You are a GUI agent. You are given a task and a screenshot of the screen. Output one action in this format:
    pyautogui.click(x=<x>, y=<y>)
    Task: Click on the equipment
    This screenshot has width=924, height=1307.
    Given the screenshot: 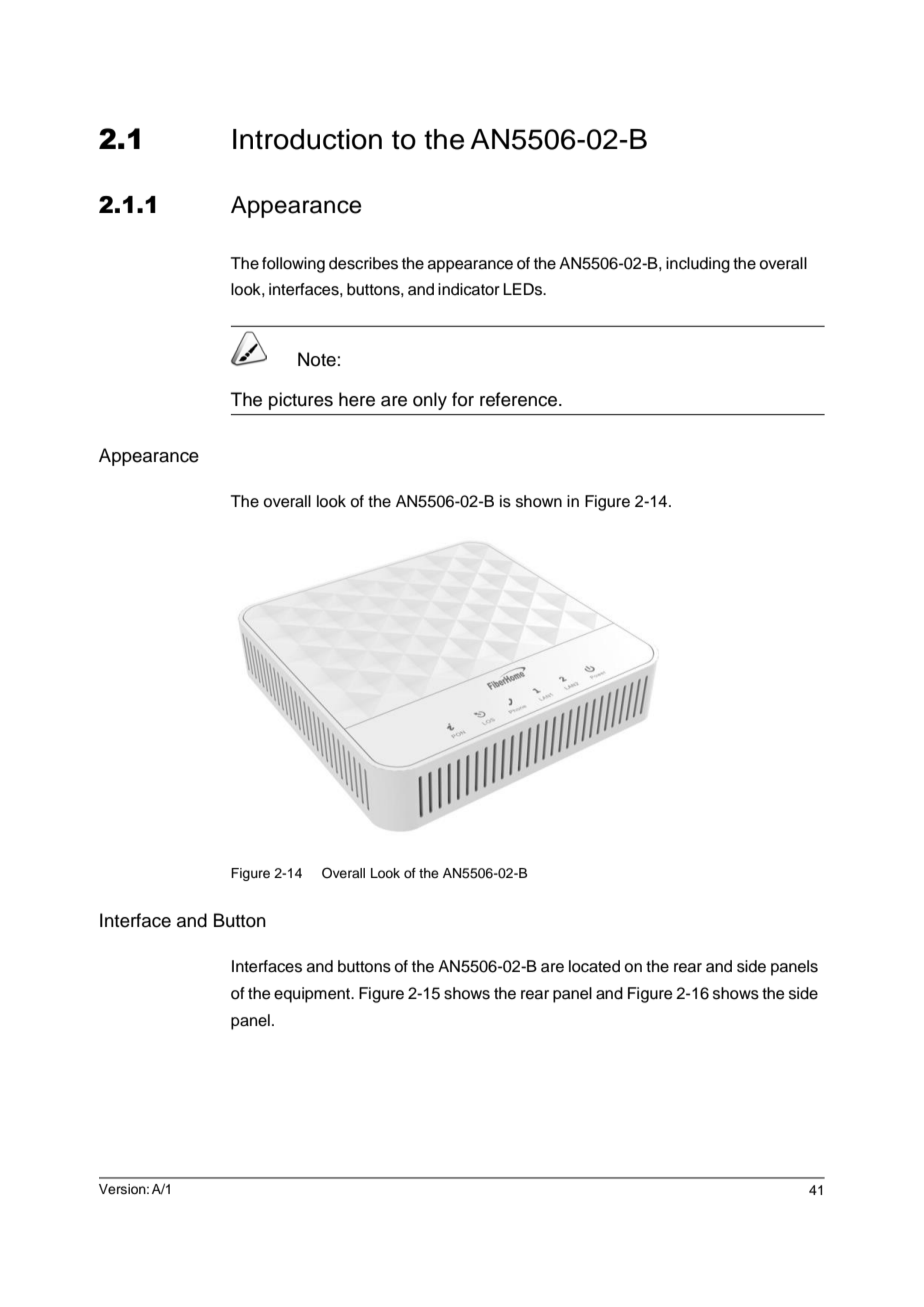 What is the action you would take?
    pyautogui.click(x=313, y=995)
